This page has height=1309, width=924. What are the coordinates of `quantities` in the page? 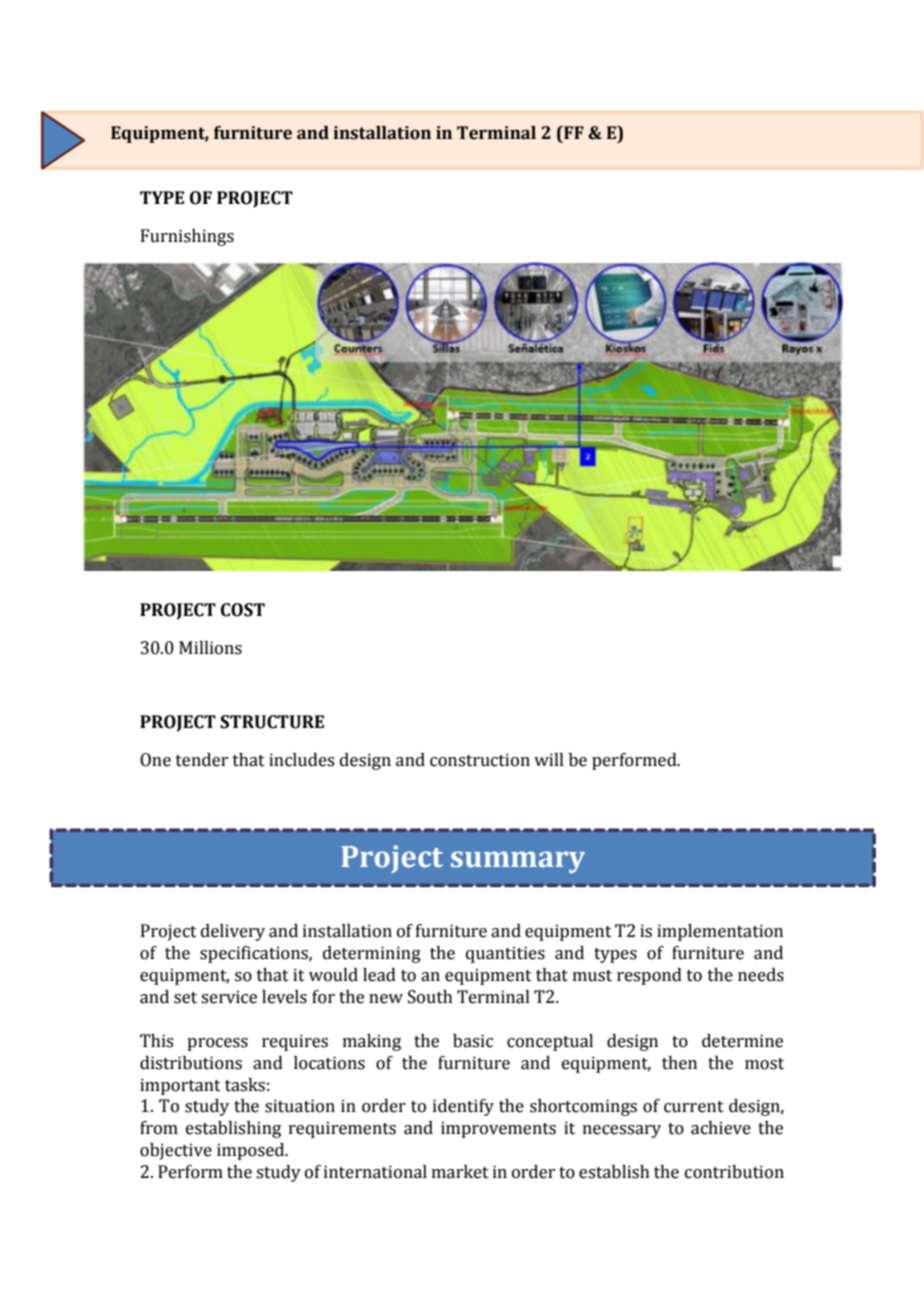 It's located at (505, 954).
